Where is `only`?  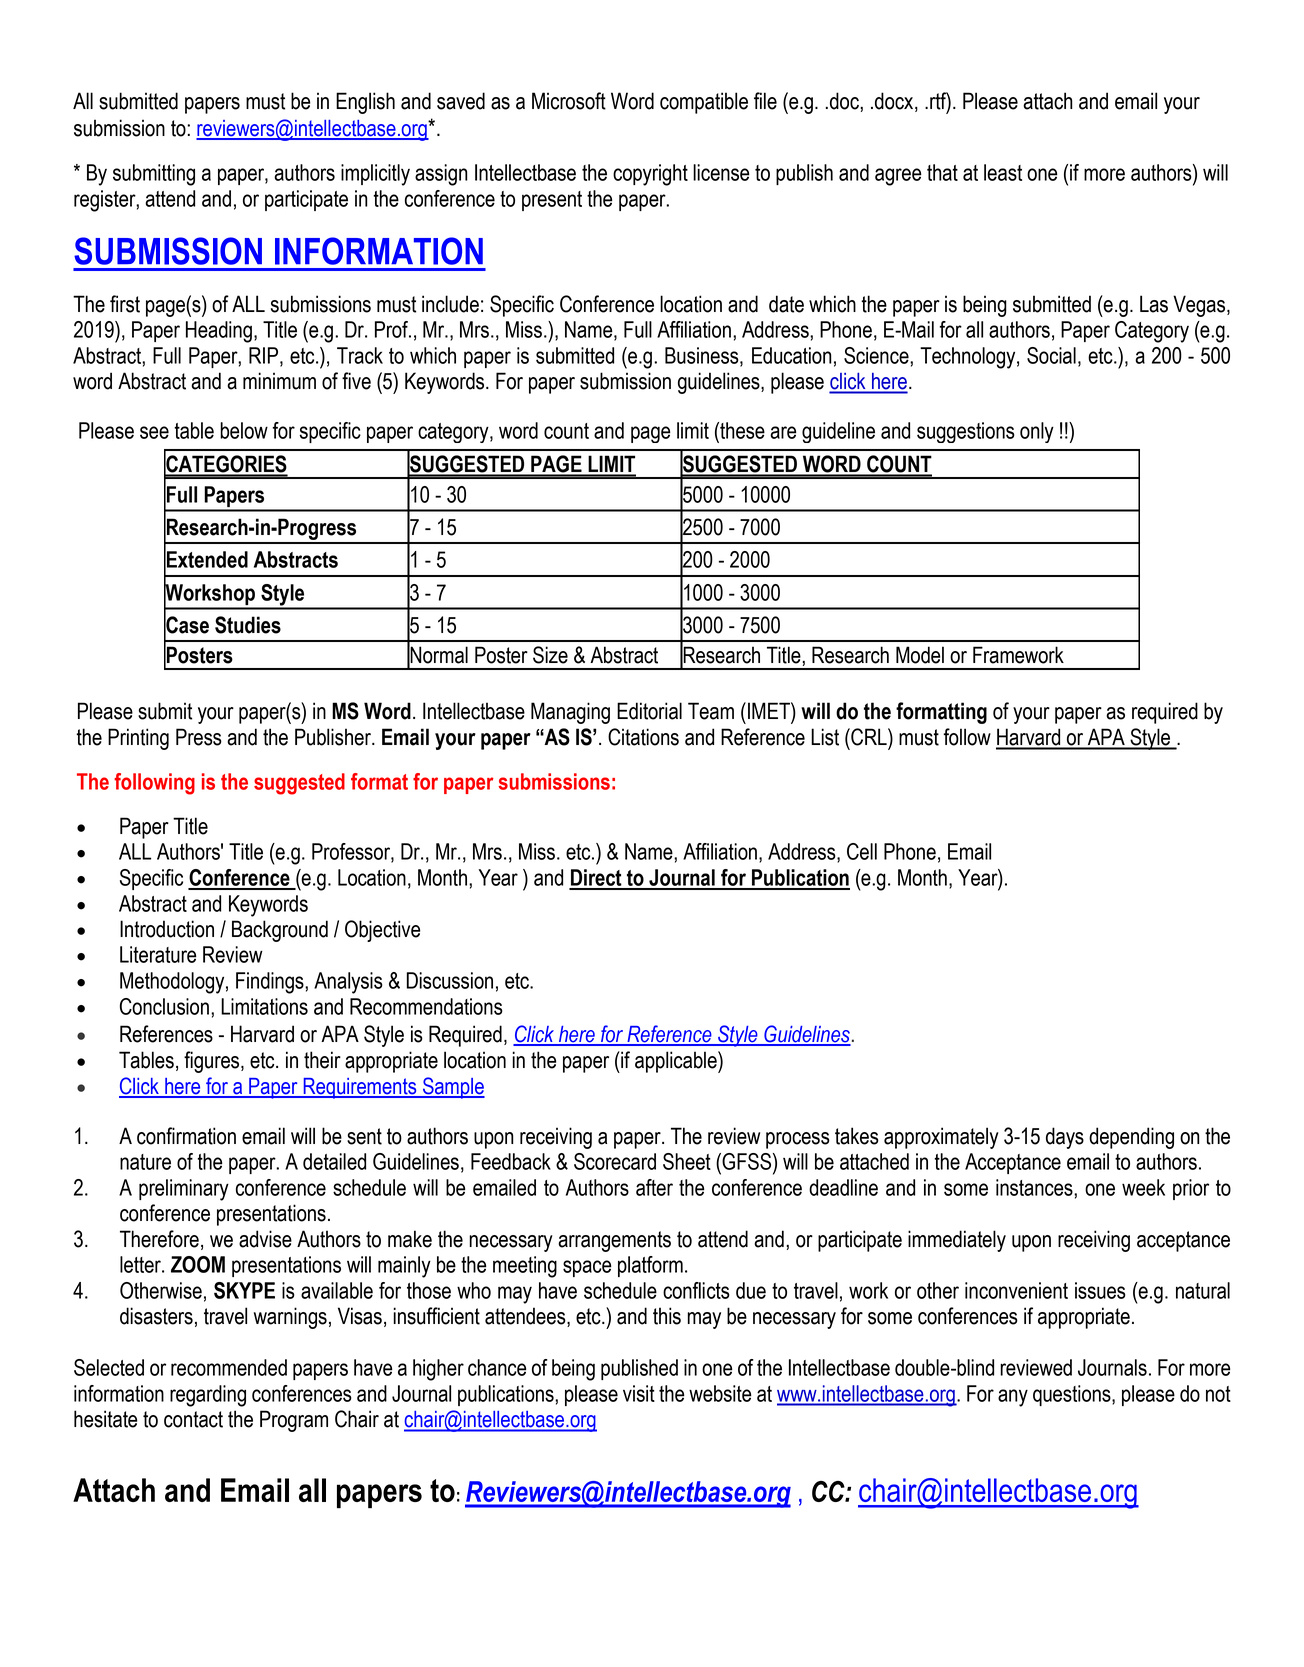 only is located at coordinates (1037, 432).
